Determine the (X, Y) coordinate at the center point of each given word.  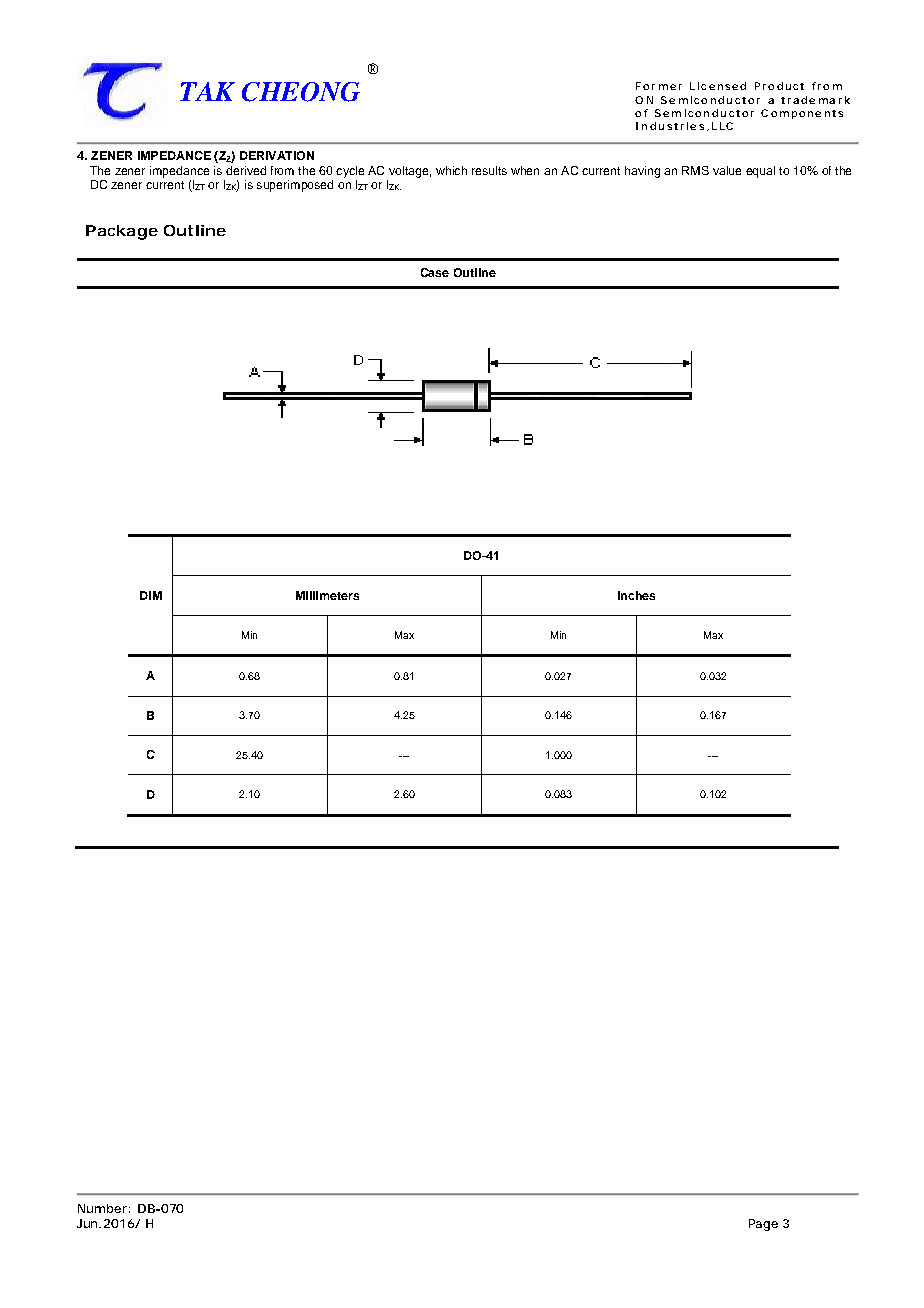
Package (122, 232)
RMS (695, 170)
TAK (207, 91)
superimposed (295, 186)
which (451, 170)
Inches (636, 595)
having (642, 172)
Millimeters (327, 595)
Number (102, 1208)
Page (763, 1225)
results (489, 170)
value (727, 170)
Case (435, 272)
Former (659, 86)
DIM (151, 595)
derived (246, 170)
